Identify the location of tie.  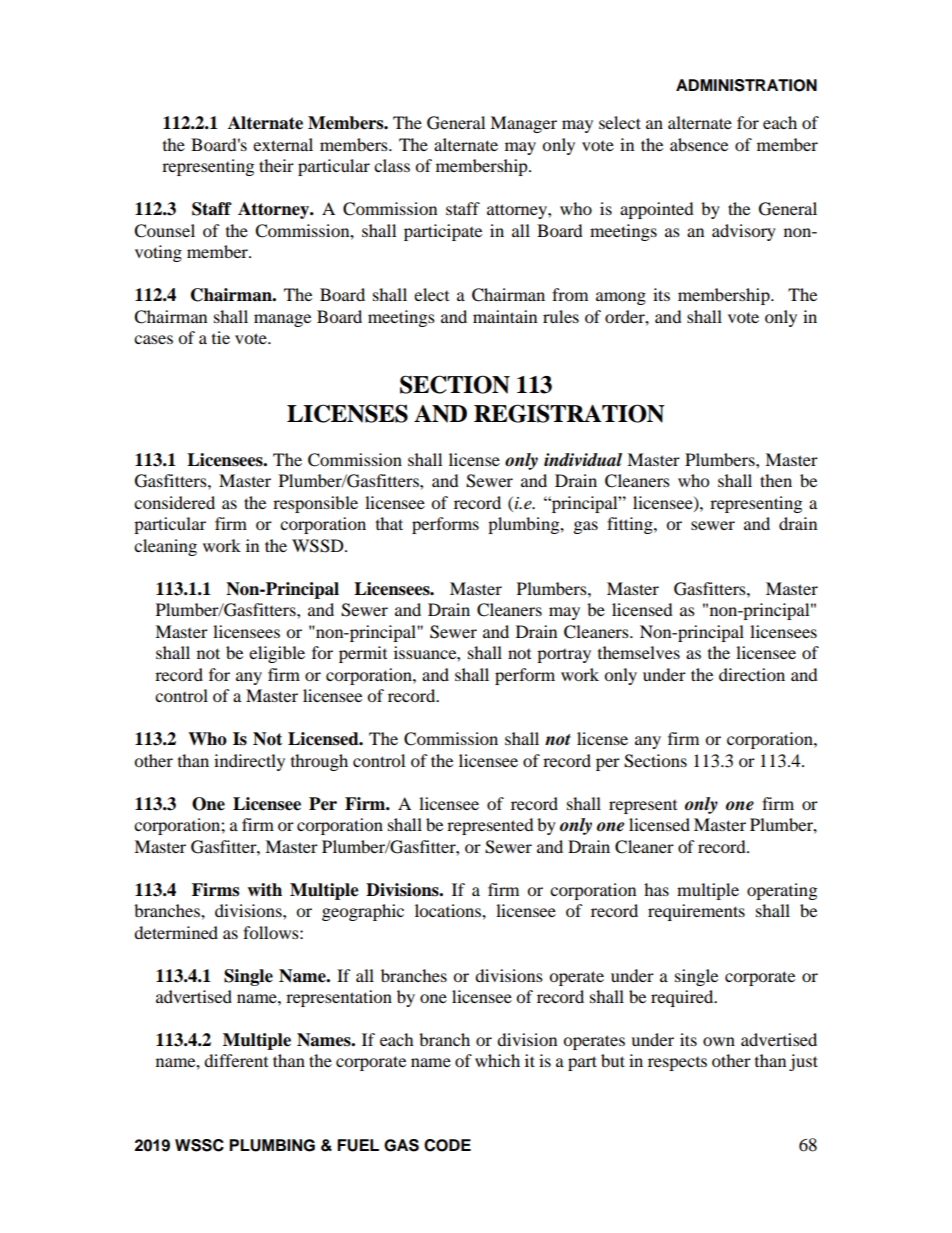
(221, 337).
